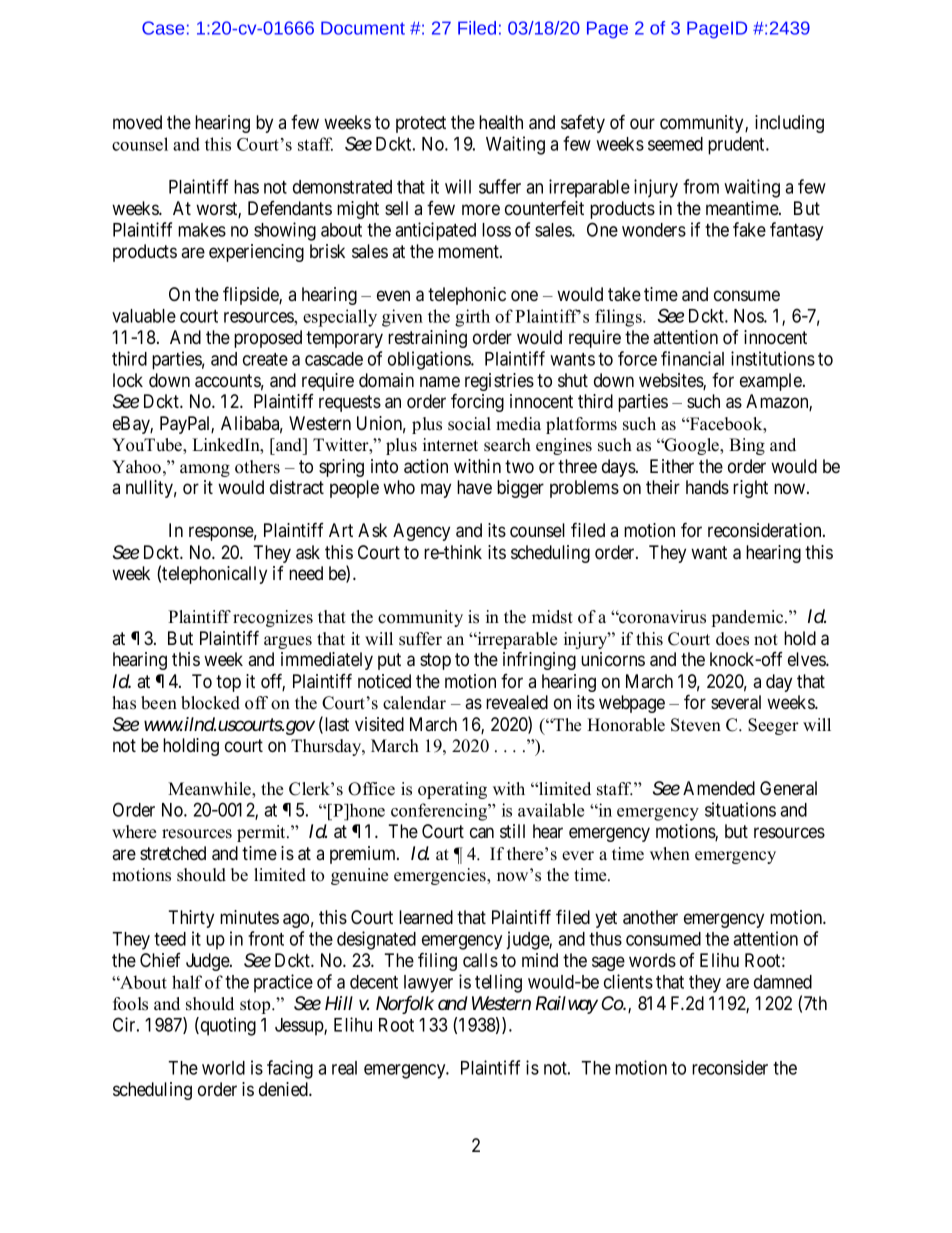  I want to click on revealed, so click(517, 702).
